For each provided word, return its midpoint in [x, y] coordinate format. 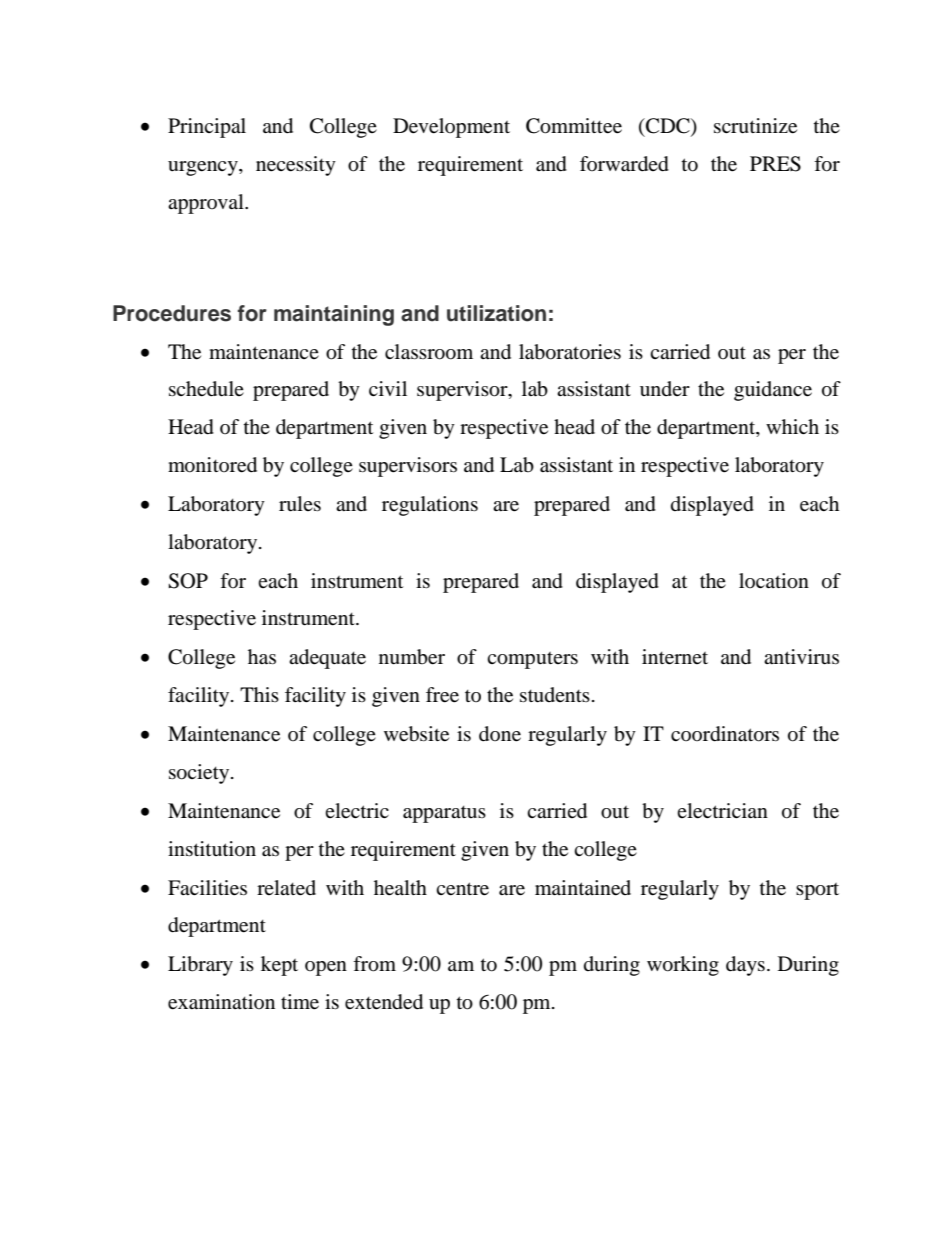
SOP [188, 581]
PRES [775, 164]
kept [279, 966]
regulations [430, 506]
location [774, 581]
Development [451, 128]
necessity [296, 166]
